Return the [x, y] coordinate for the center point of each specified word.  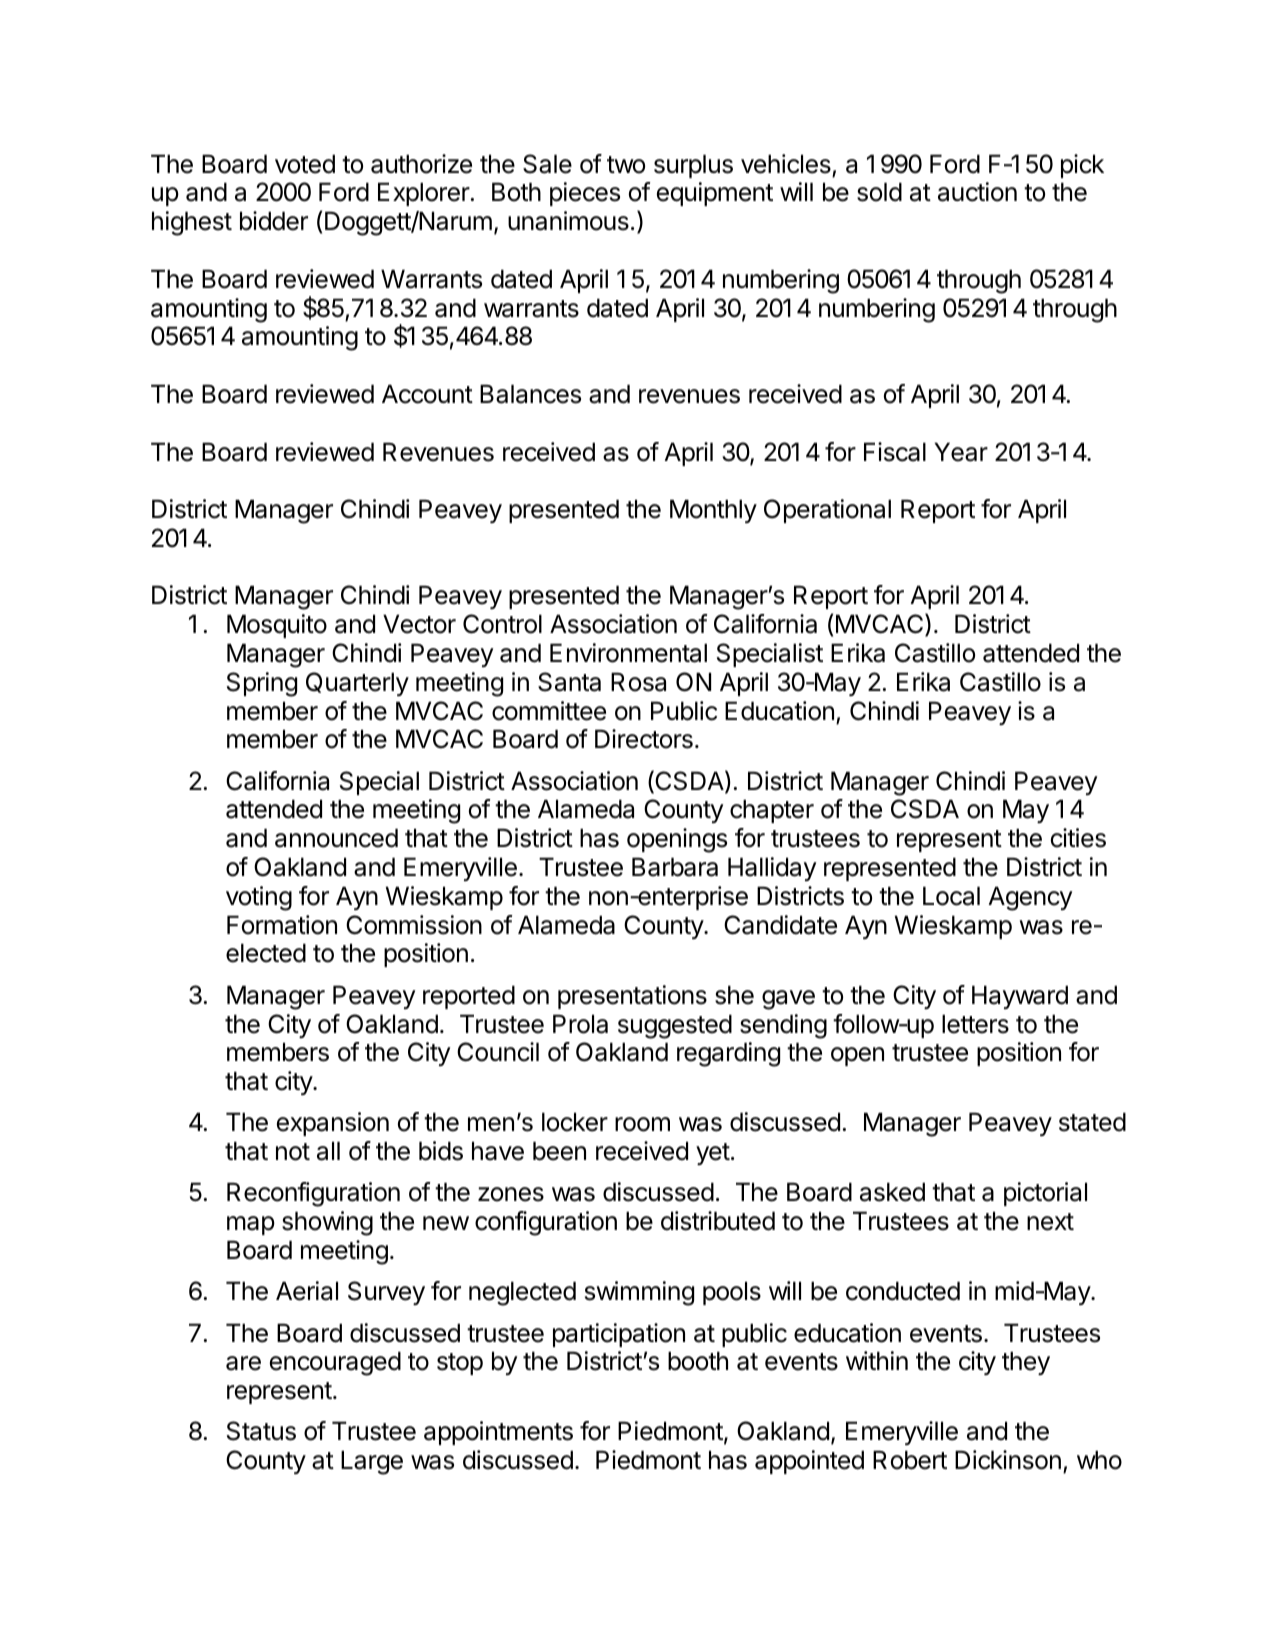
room [642, 1124]
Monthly [713, 511]
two [626, 165]
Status [261, 1431]
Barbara [675, 867]
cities [1078, 838]
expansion [333, 1124]
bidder [274, 221]
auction [977, 192]
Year [961, 452]
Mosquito [277, 626]
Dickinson [1008, 1460]
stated [1092, 1122]
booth [698, 1361]
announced [336, 838]
